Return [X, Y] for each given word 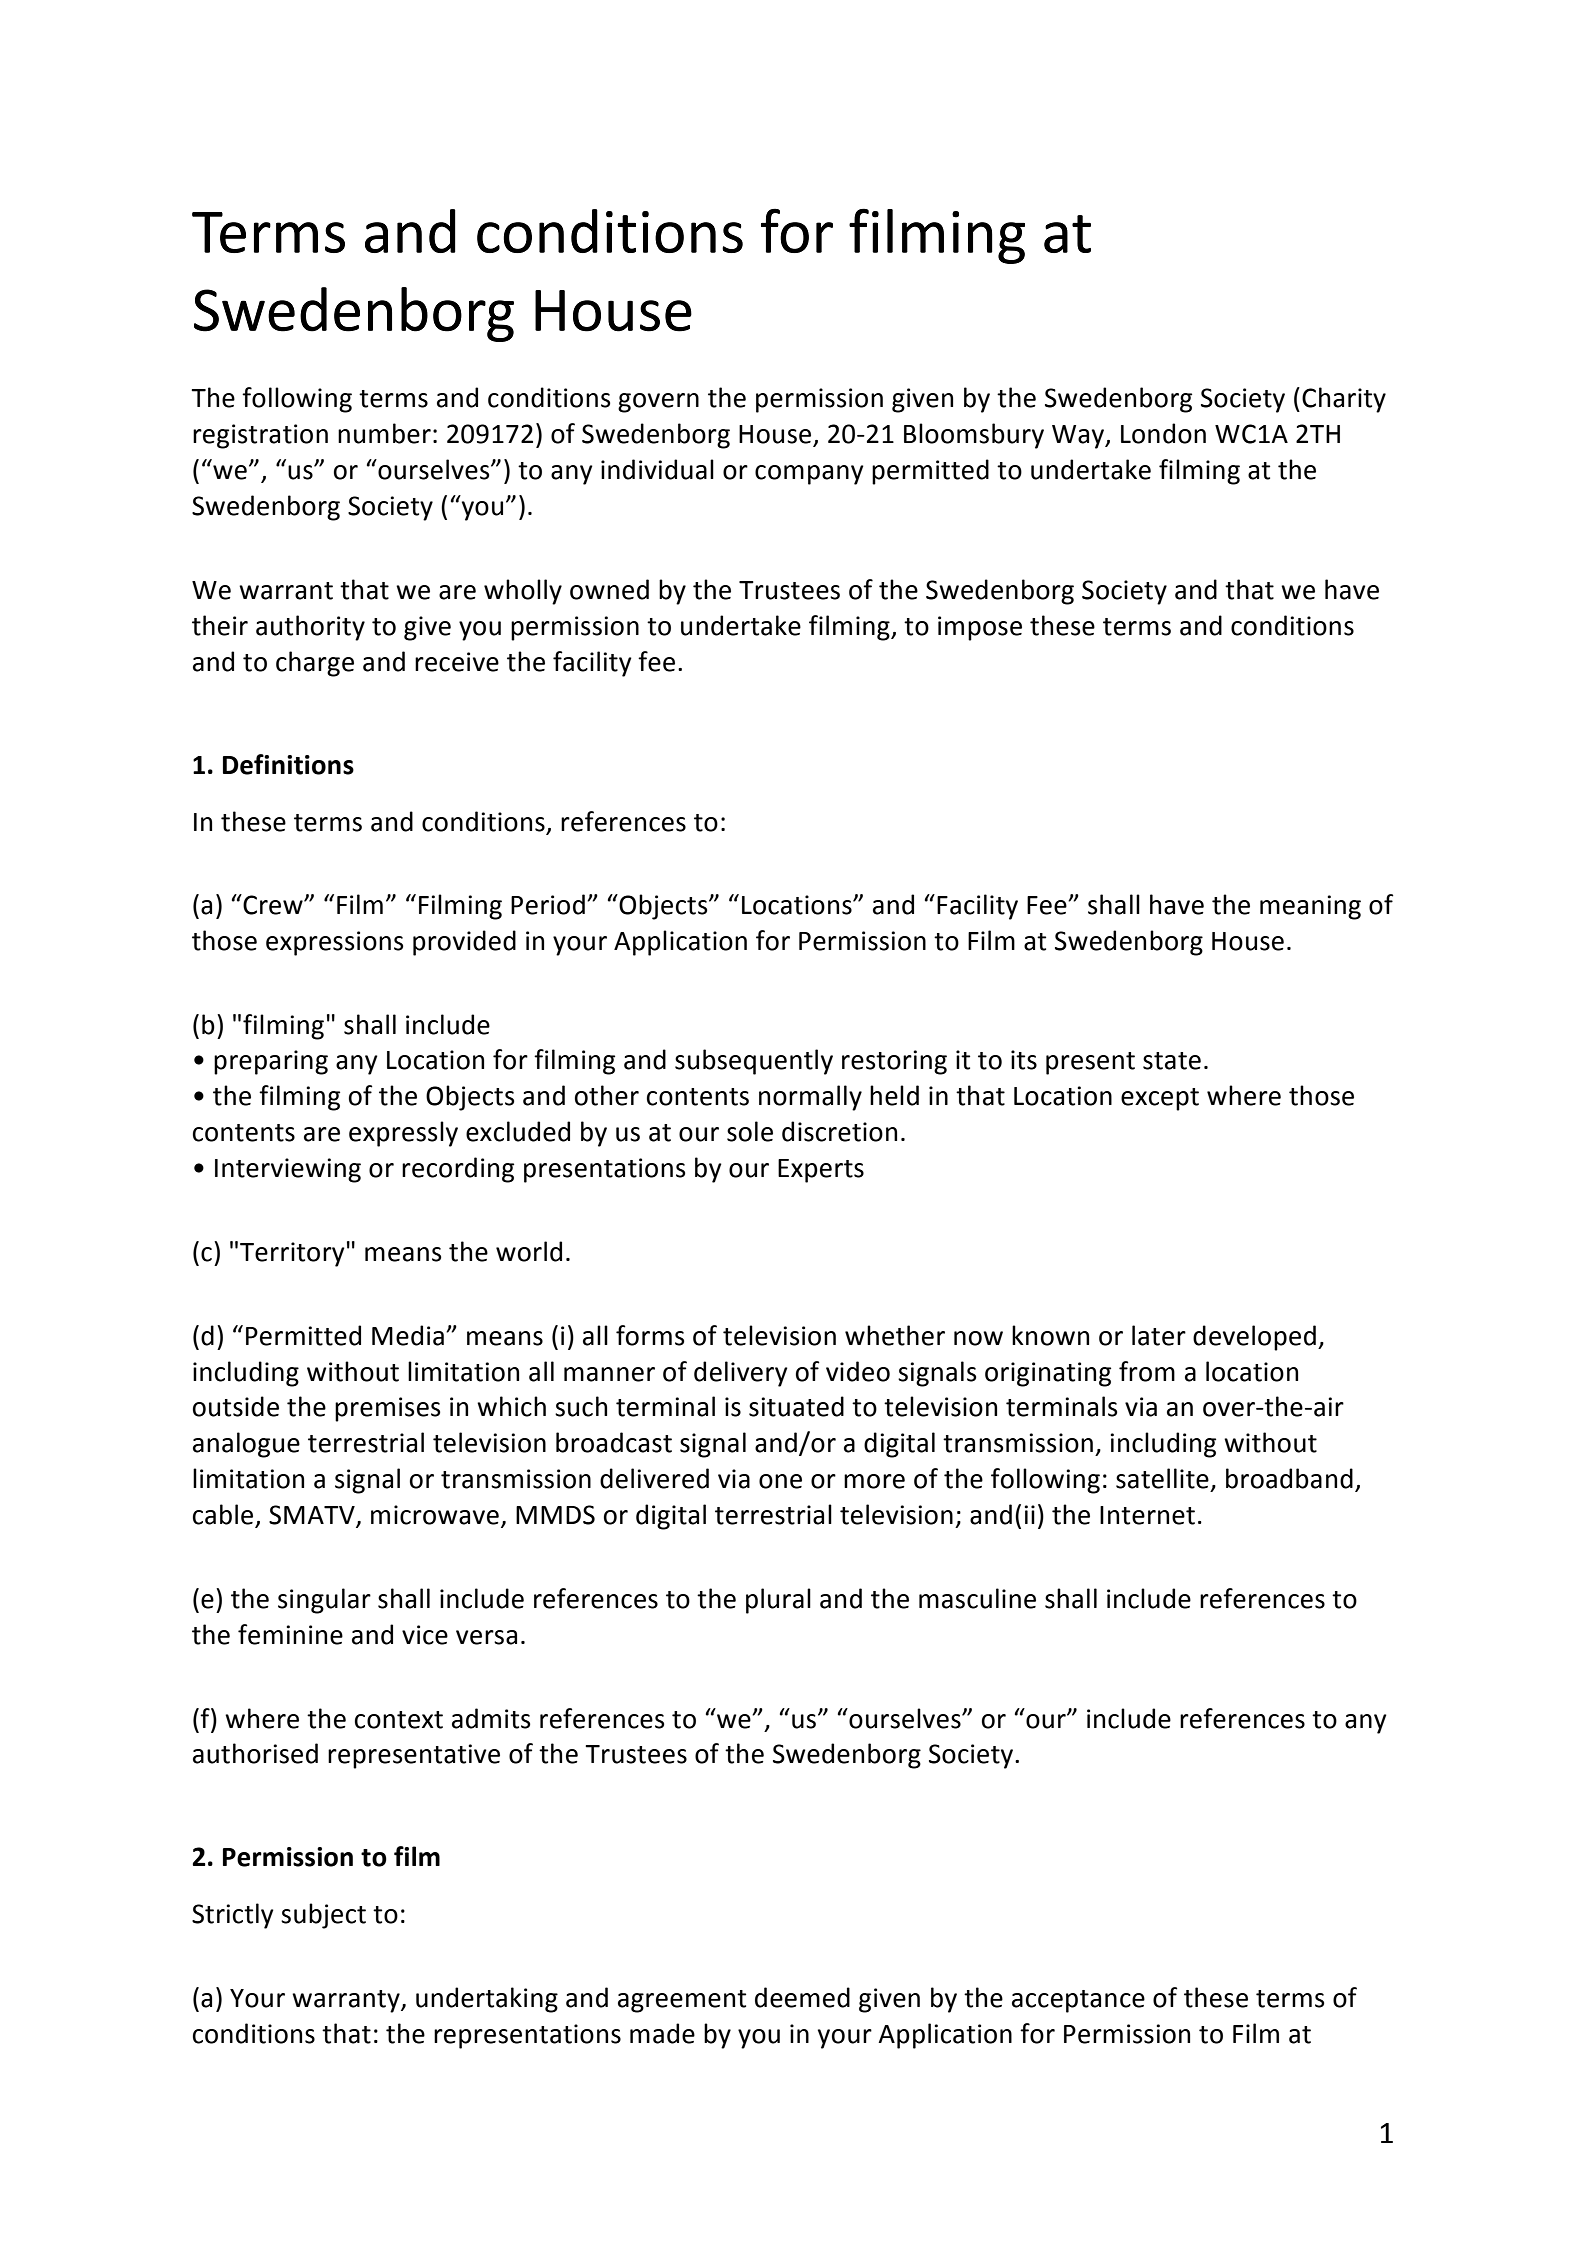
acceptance [1078, 2001]
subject [323, 1916]
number [384, 433]
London [1163, 433]
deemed [802, 1997]
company [809, 475]
